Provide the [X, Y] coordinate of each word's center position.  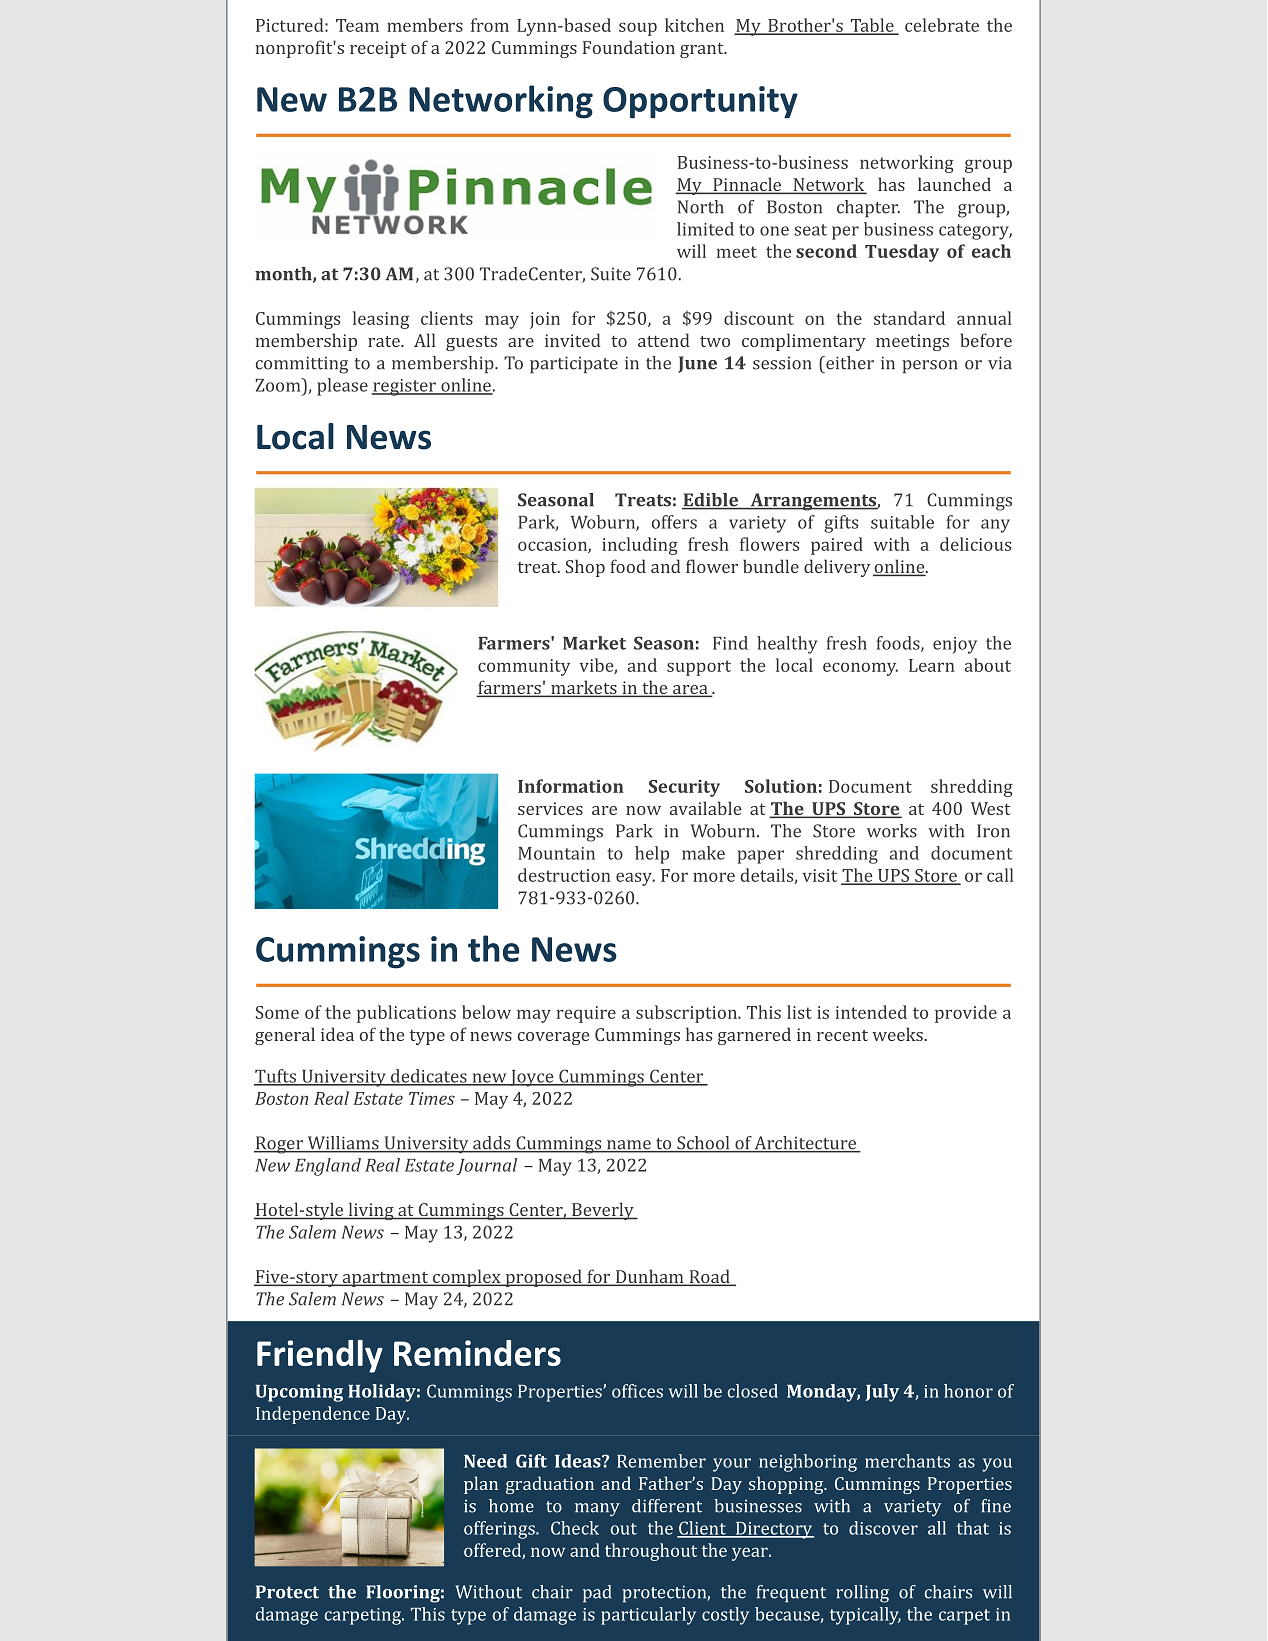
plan [481, 1485]
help [652, 855]
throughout [651, 1552]
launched [954, 184]
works [892, 831]
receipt [378, 49]
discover [883, 1528]
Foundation [629, 47]
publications [406, 1014]
